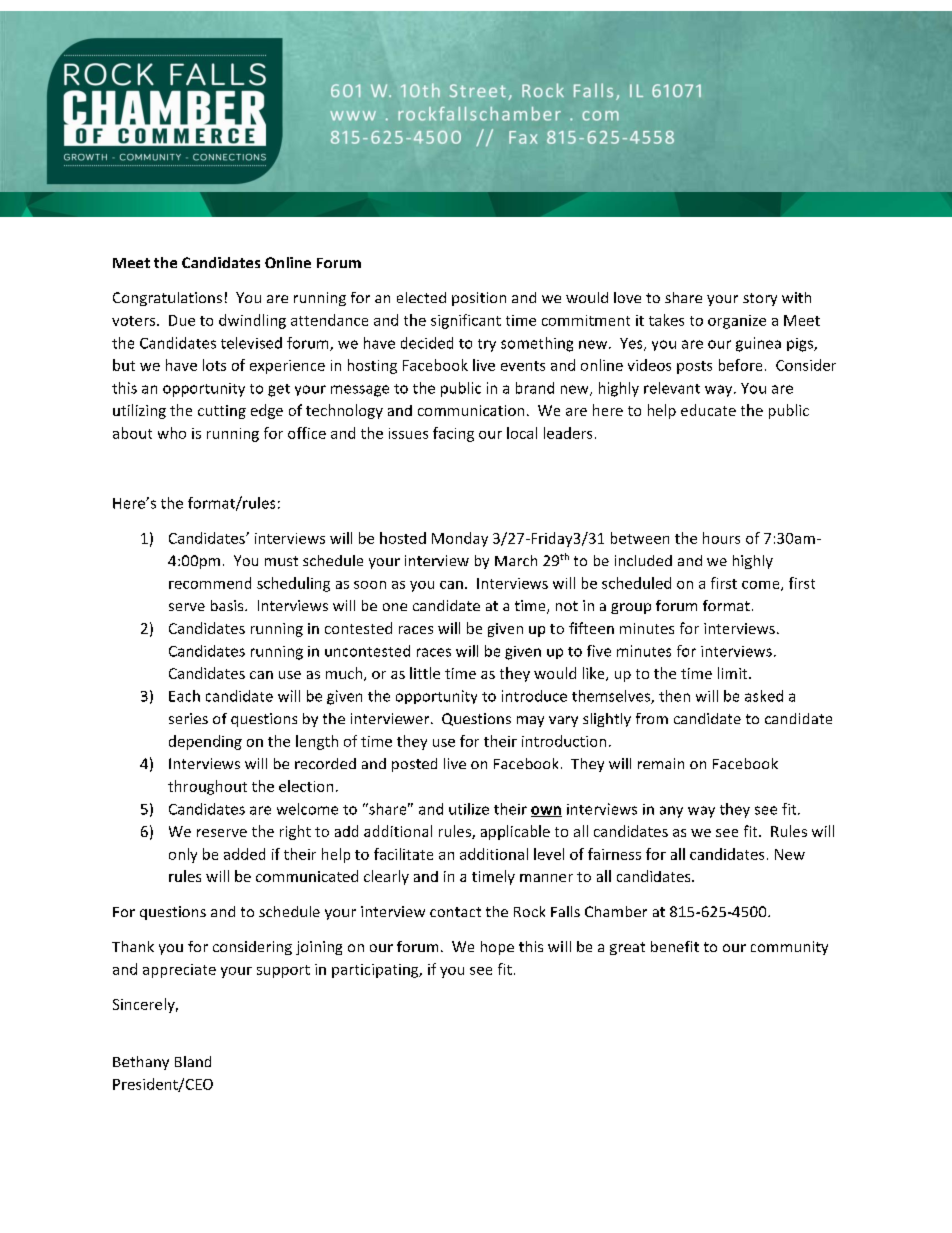  I want to click on Each, so click(184, 696).
